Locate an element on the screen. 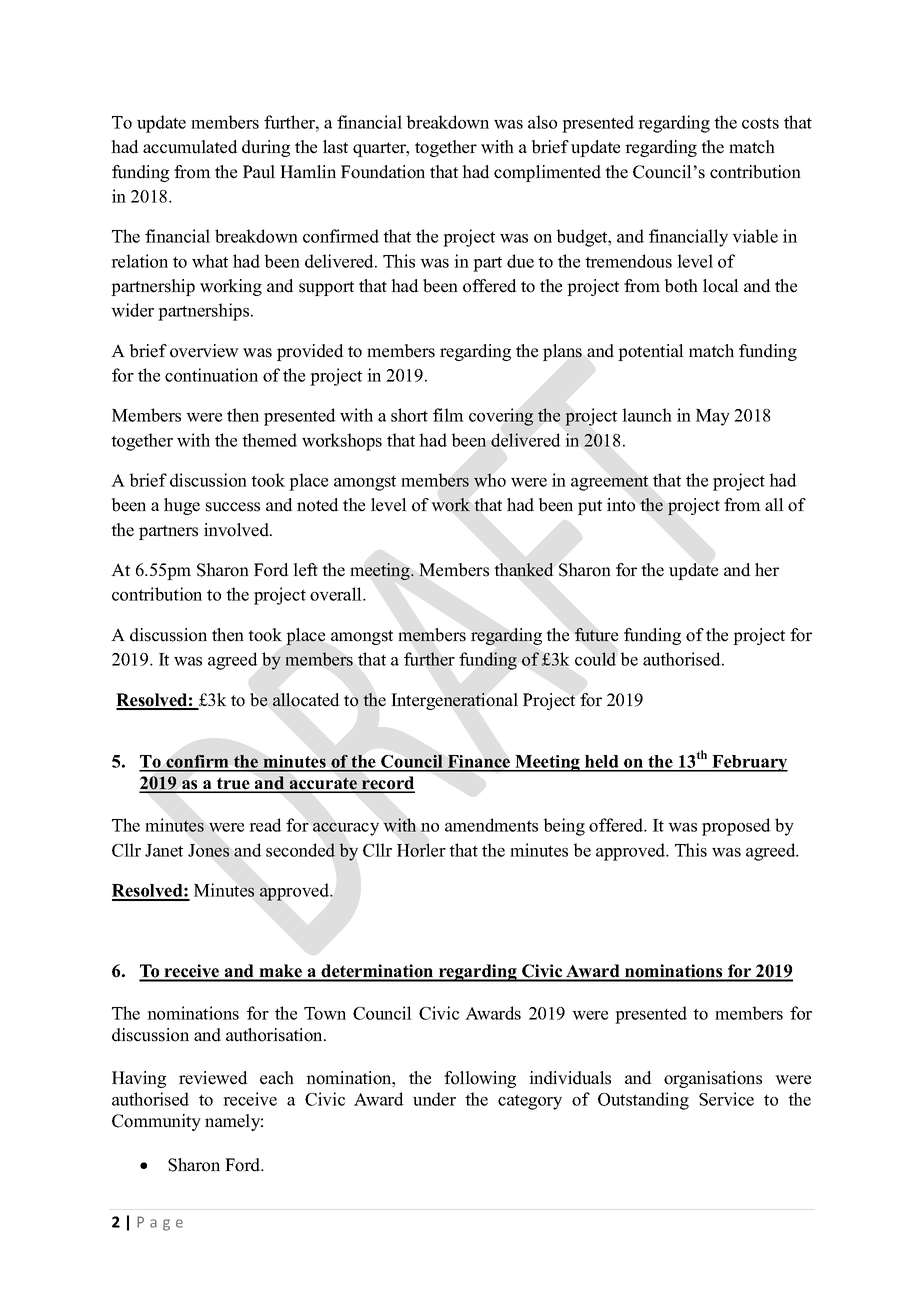  May is located at coordinates (713, 417).
